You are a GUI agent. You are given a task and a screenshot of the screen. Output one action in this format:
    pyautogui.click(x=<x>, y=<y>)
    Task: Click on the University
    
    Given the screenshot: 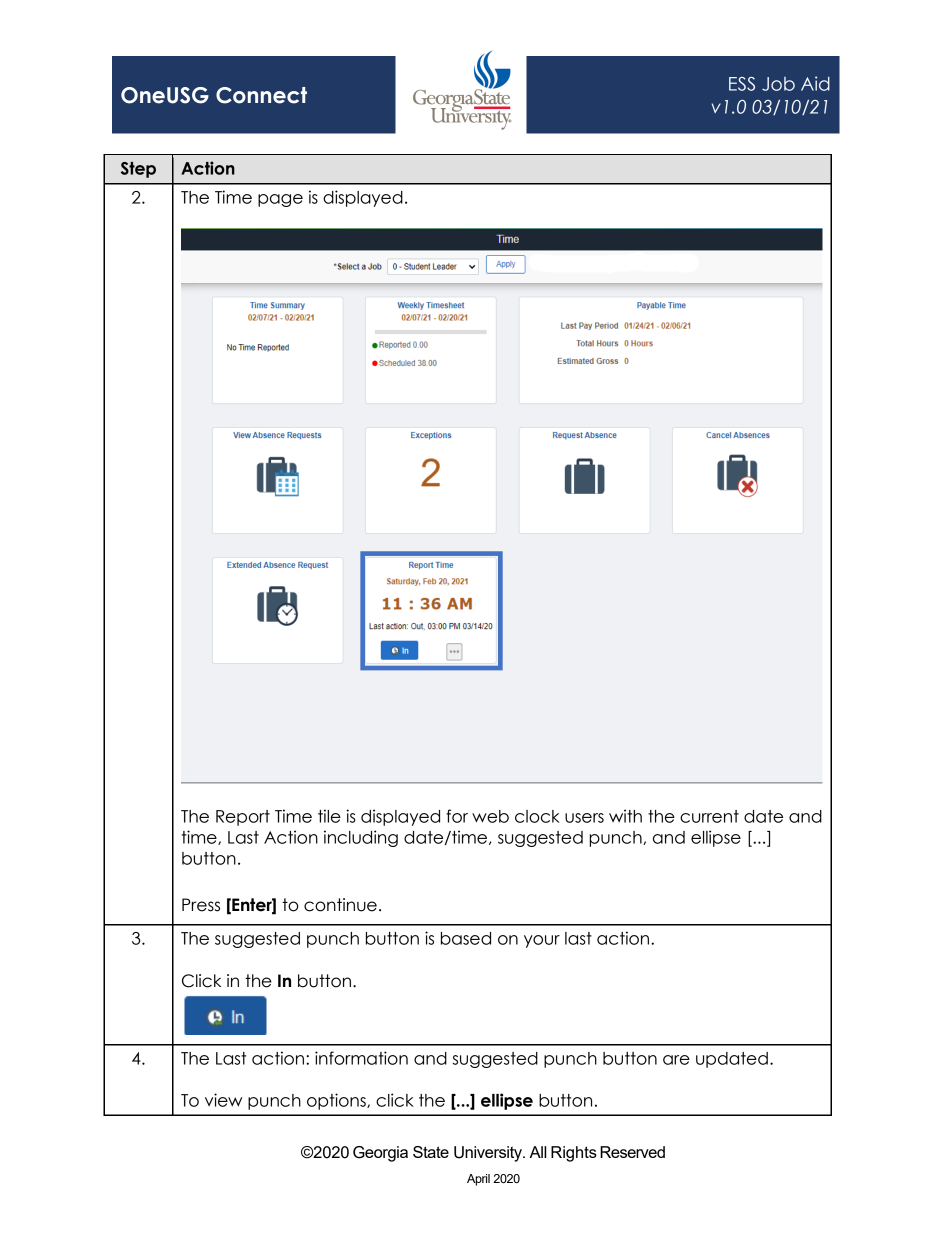 What is the action you would take?
    pyautogui.click(x=489, y=1154)
